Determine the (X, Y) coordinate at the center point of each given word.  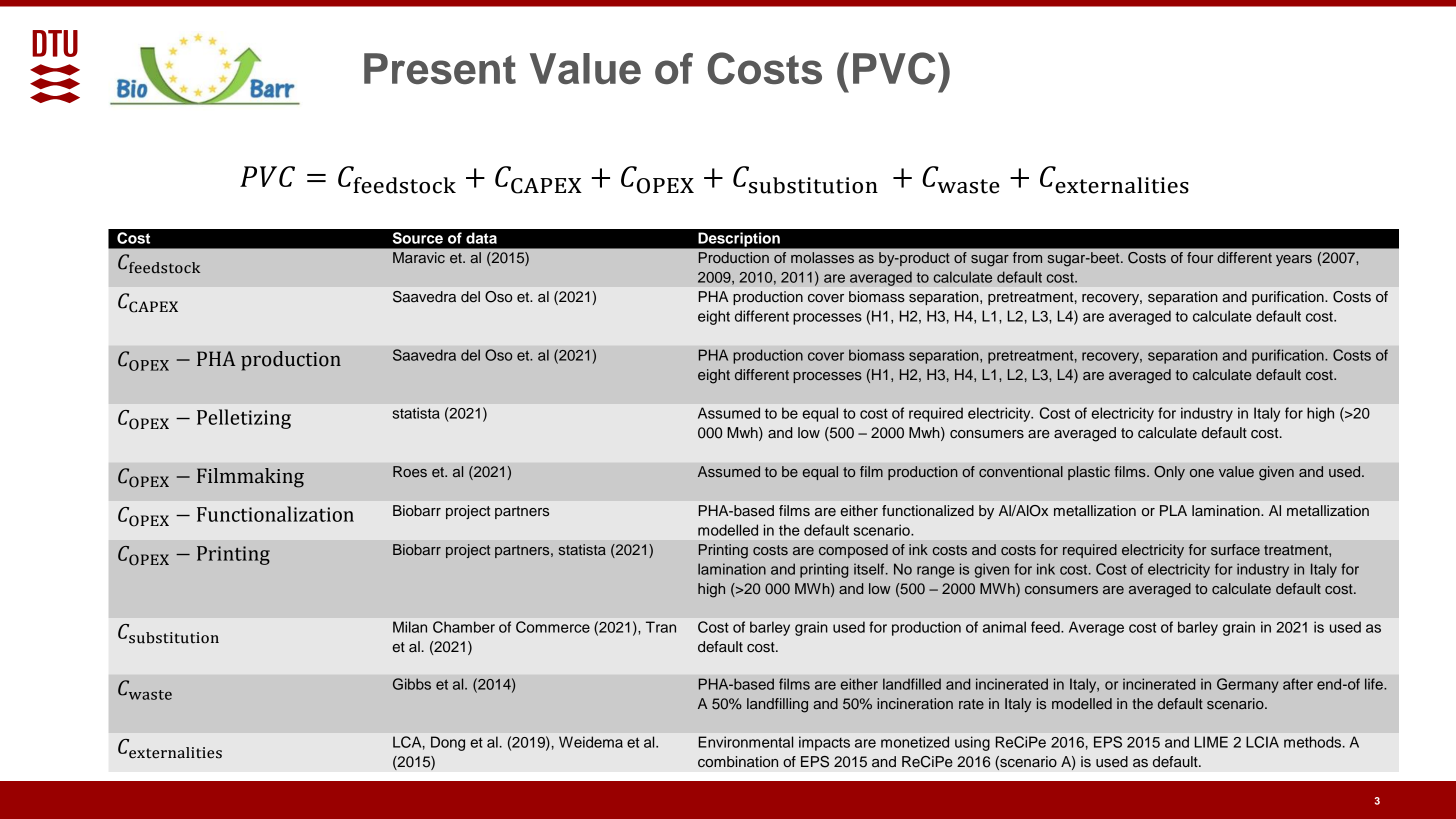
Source (418, 238)
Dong (448, 743)
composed (853, 551)
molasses (822, 257)
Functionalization (275, 514)
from (1027, 257)
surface (1235, 549)
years (1294, 260)
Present (440, 68)
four (1200, 257)
